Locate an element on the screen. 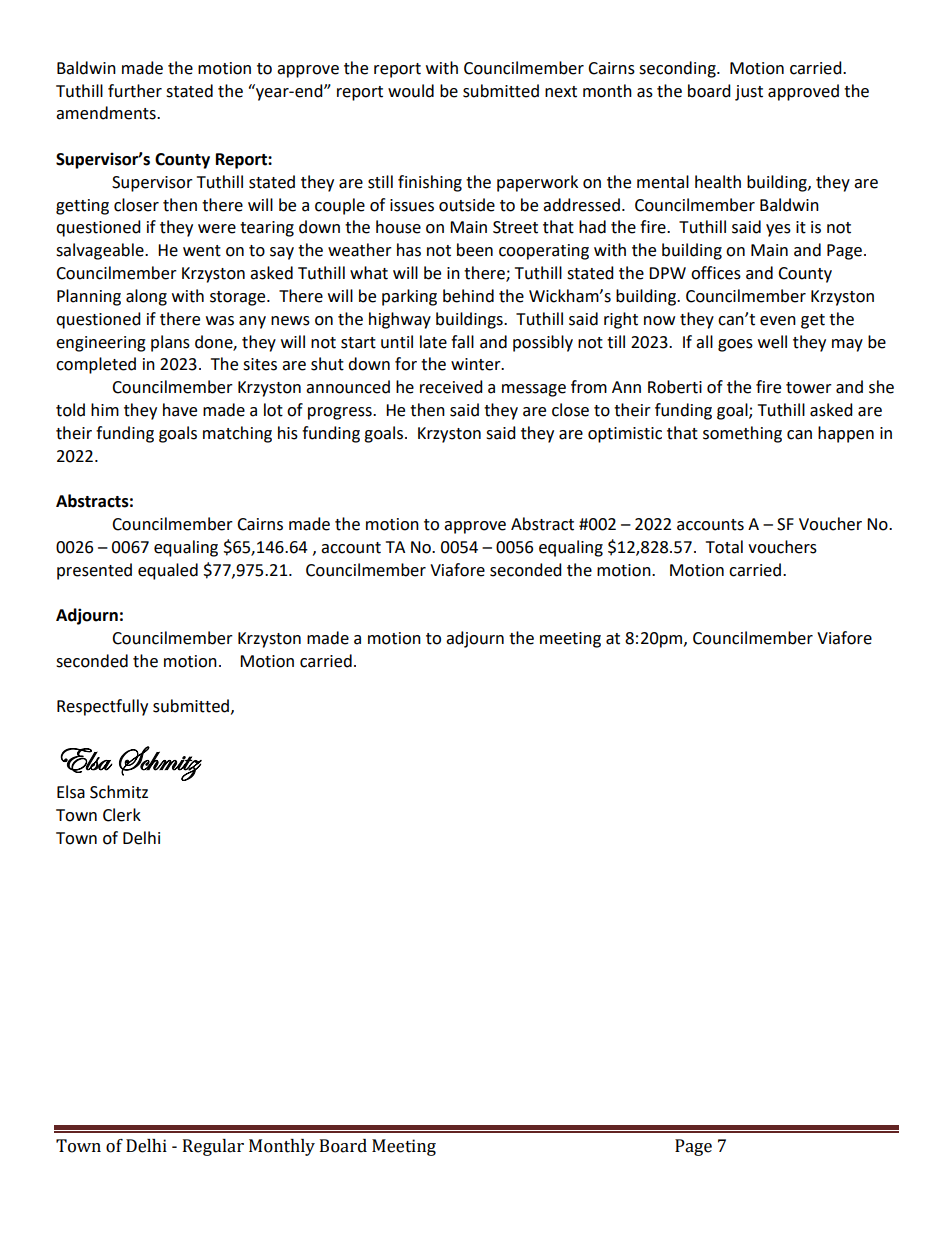 Image resolution: width=952 pixels, height=1233 pixels. Respectfully is located at coordinates (102, 707).
